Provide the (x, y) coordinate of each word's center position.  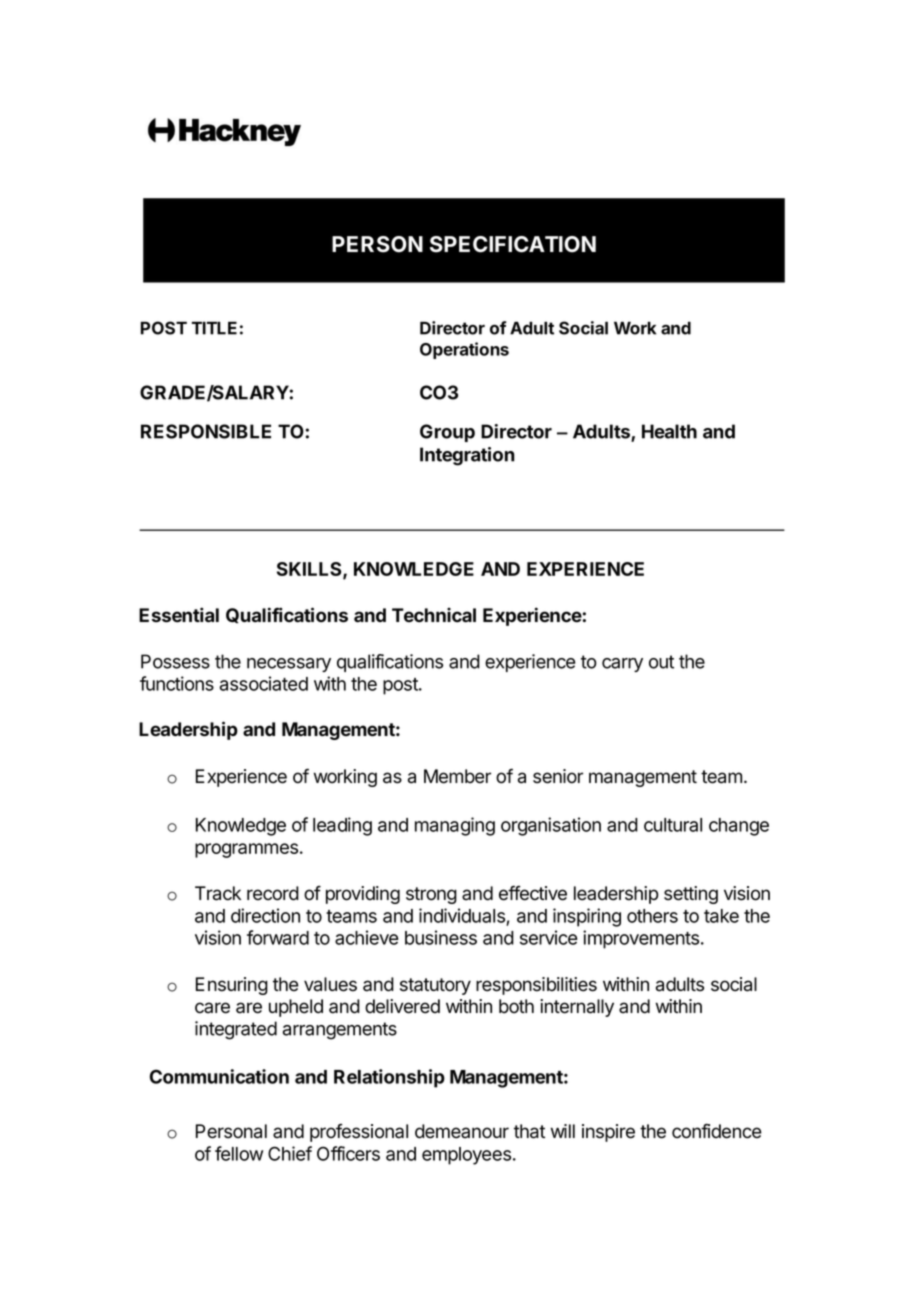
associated (264, 683)
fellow (239, 1153)
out (661, 662)
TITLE (214, 328)
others (652, 916)
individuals (462, 915)
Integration (467, 456)
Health (669, 431)
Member (457, 776)
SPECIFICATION (513, 244)
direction (265, 915)
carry (622, 665)
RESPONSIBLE (206, 431)
